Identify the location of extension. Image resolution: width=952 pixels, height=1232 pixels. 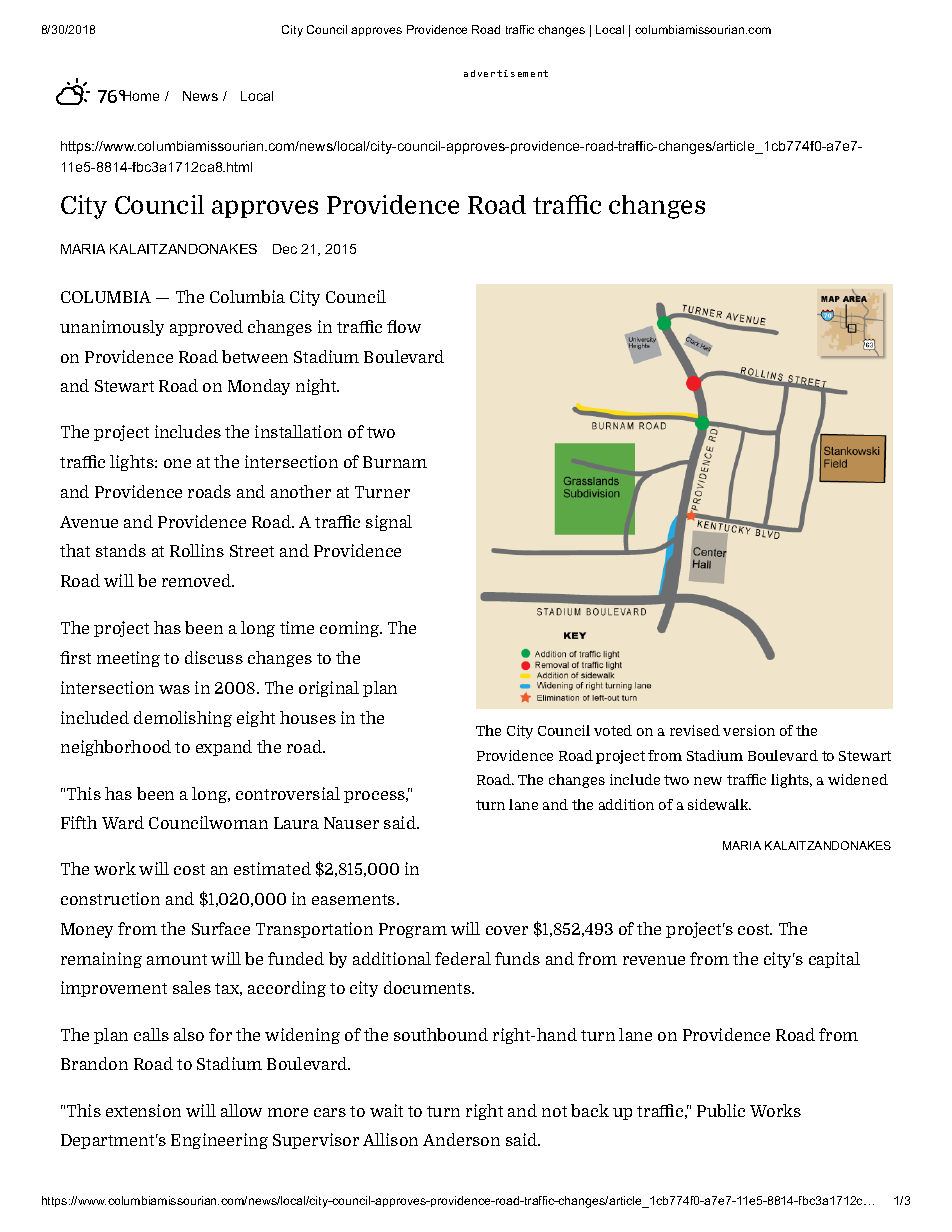
(143, 1110).
